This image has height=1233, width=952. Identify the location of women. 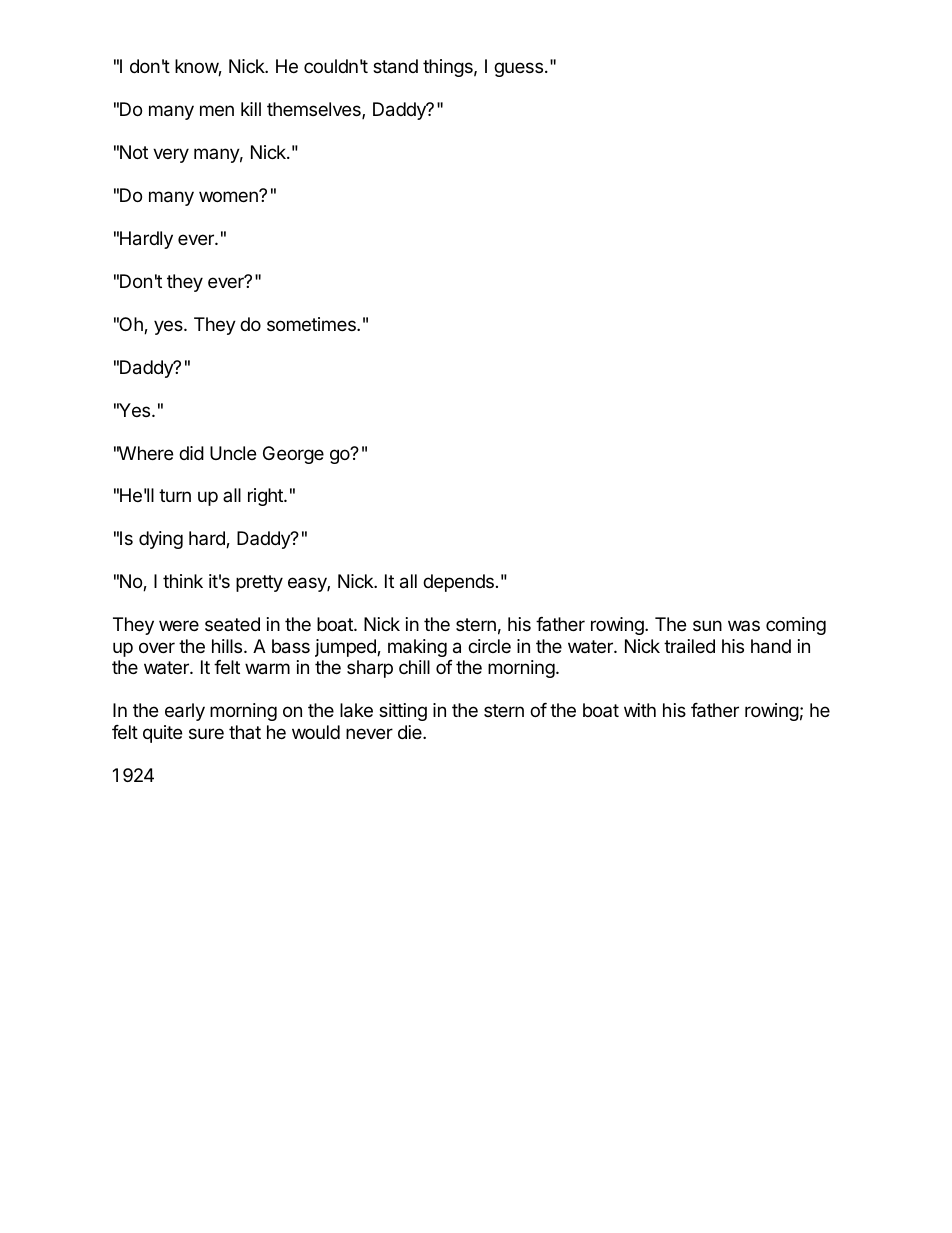
(229, 196).
